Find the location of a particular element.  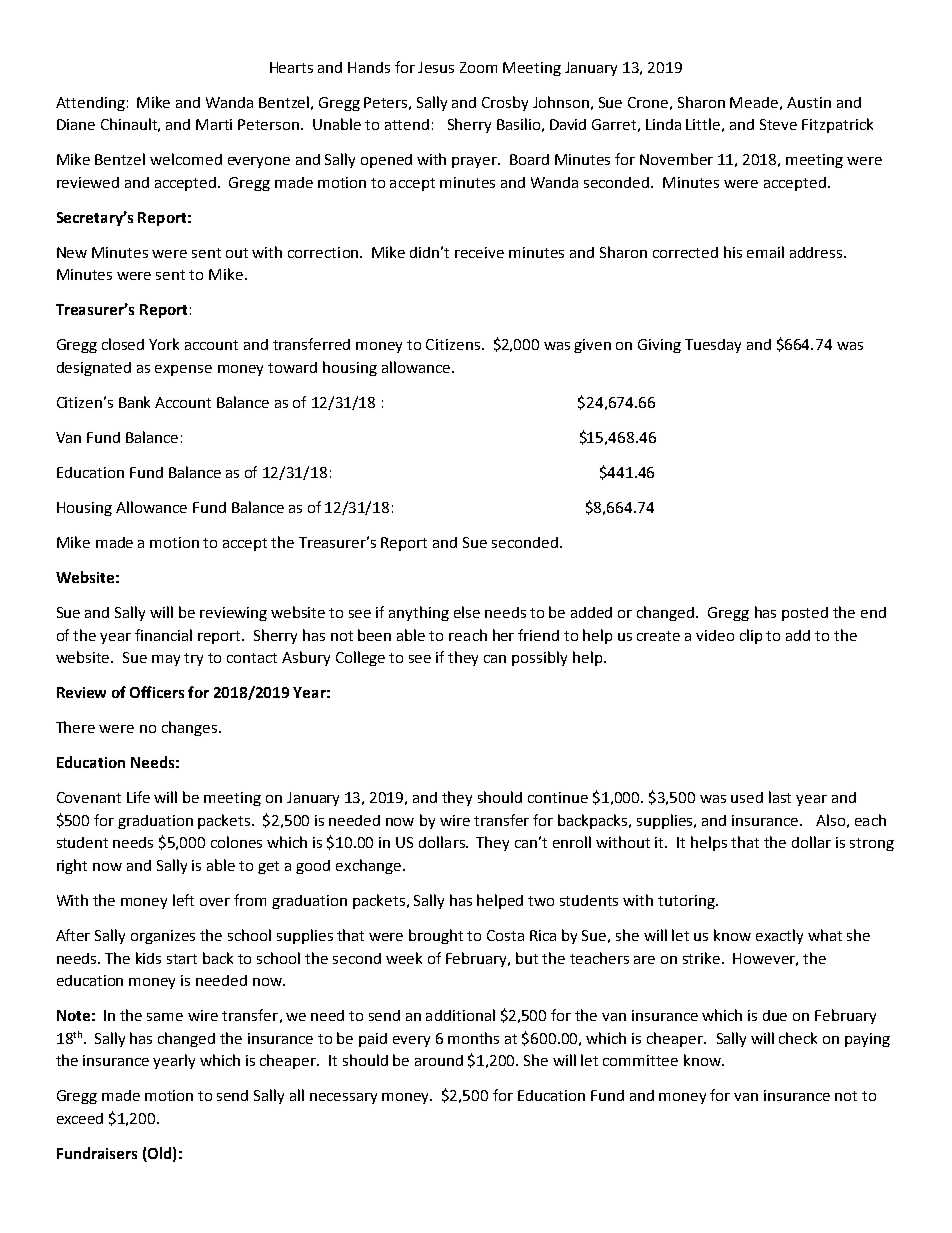

Austin is located at coordinates (809, 102).
